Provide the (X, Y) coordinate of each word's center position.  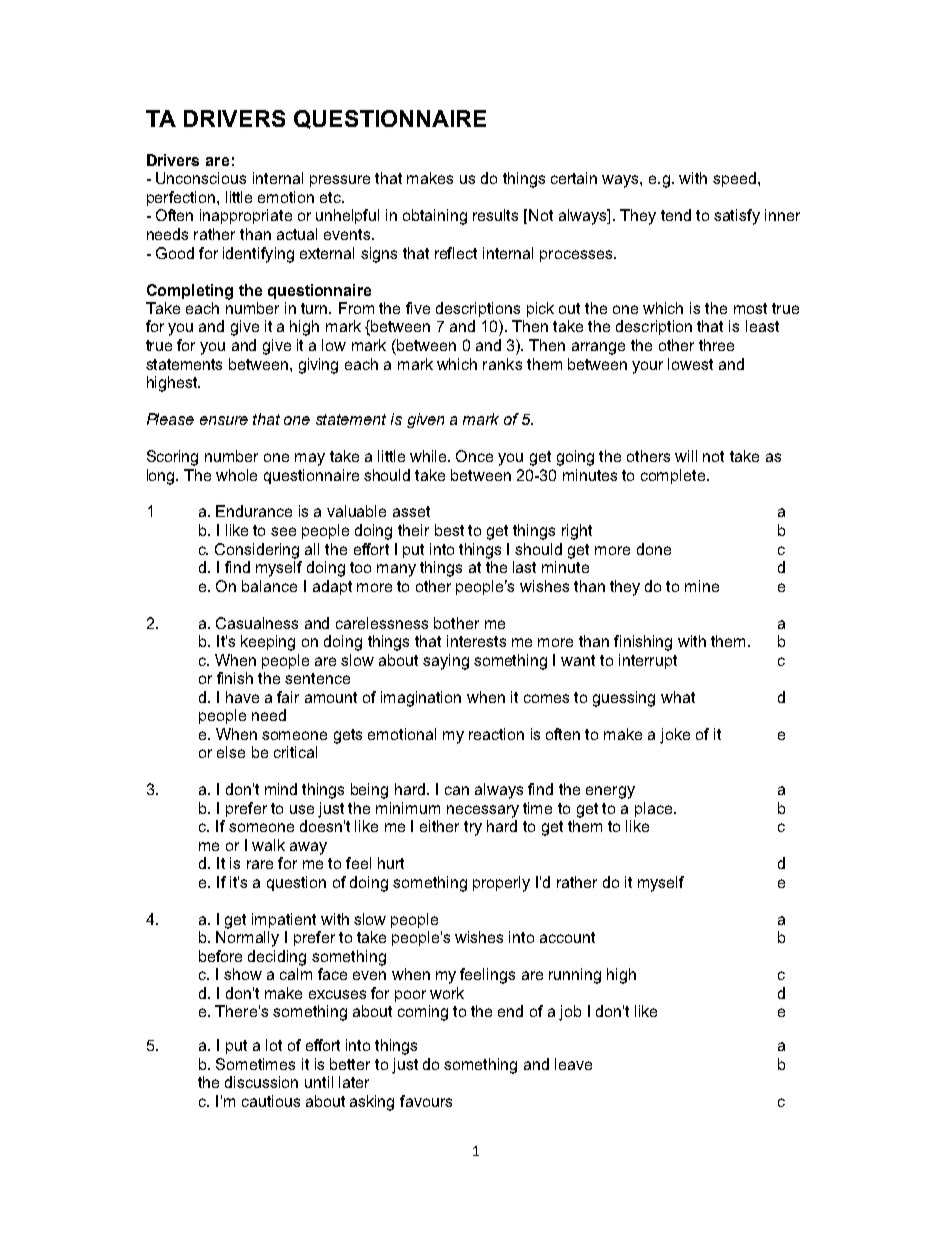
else (231, 752)
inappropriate (246, 216)
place (655, 809)
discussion (261, 1082)
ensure (224, 420)
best (449, 530)
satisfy (737, 217)
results (495, 215)
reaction (496, 734)
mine (702, 586)
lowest (690, 364)
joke (675, 736)
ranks (502, 364)
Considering (257, 551)
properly (501, 884)
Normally (247, 939)
